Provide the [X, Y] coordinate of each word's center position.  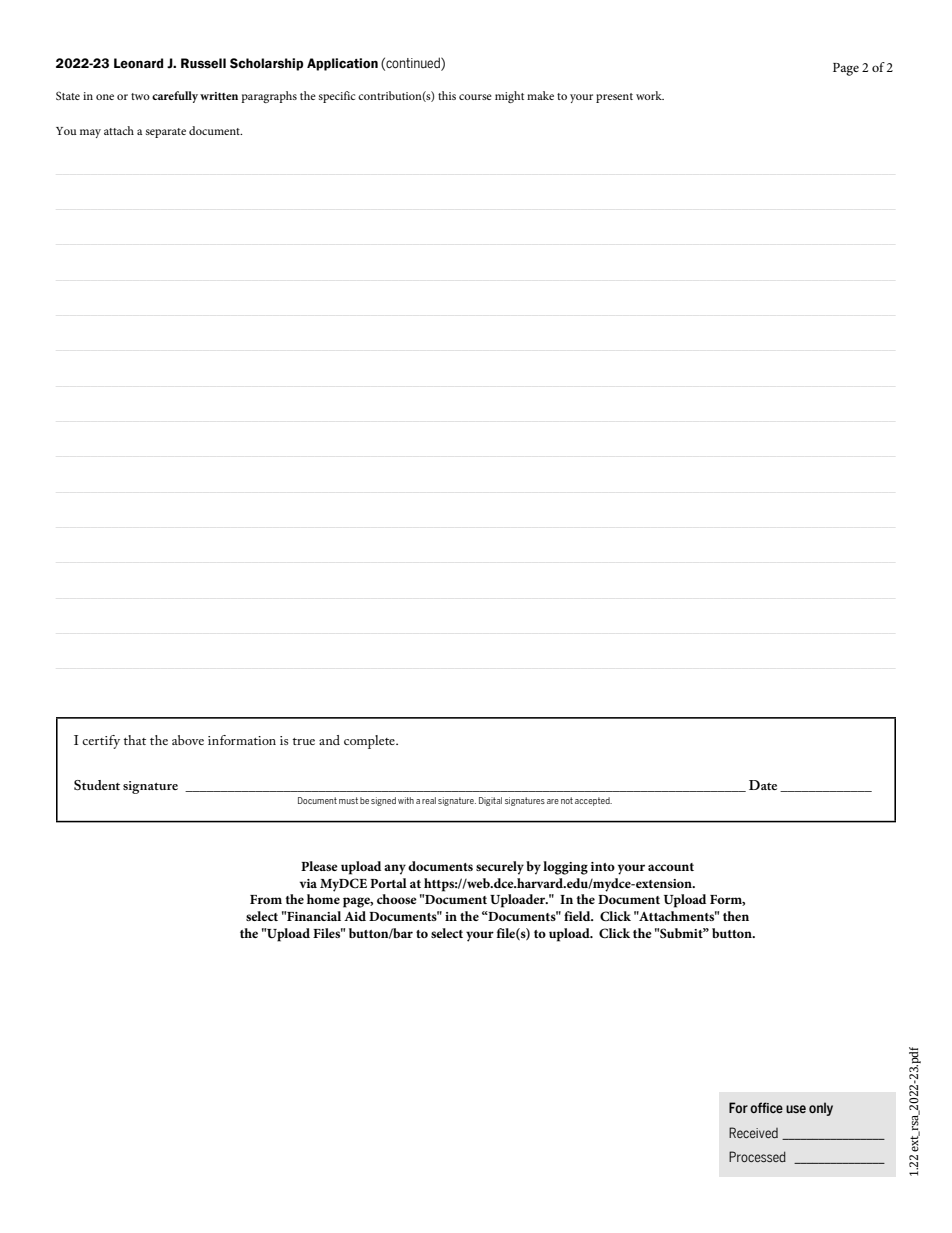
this [447, 95]
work [650, 95]
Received [753, 1132]
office [766, 1107]
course [475, 97]
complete [370, 742]
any [395, 869]
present [614, 98]
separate [166, 133]
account [671, 867]
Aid [355, 916]
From [266, 899]
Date [763, 785]
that [135, 740]
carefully [175, 97]
